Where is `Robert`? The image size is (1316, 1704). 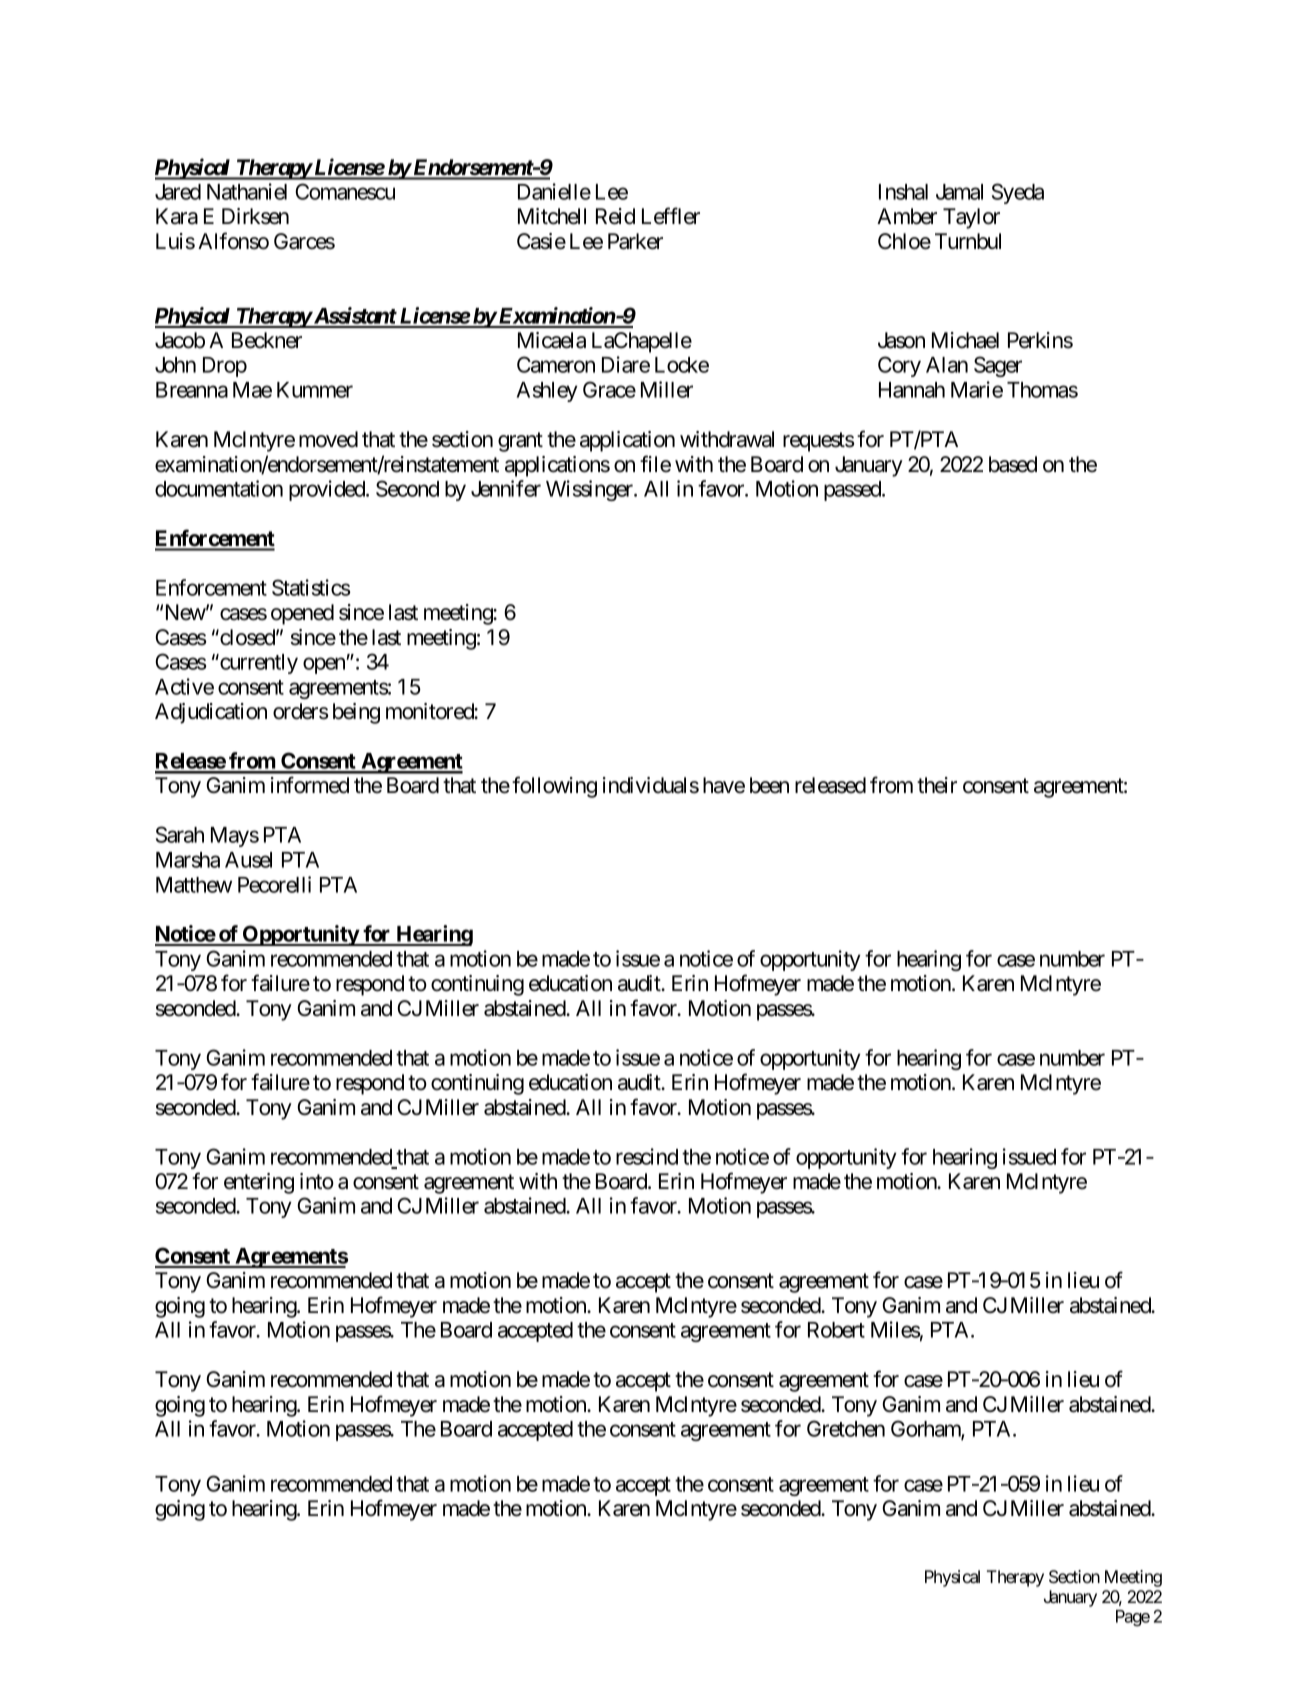 Robert is located at coordinates (836, 1330).
